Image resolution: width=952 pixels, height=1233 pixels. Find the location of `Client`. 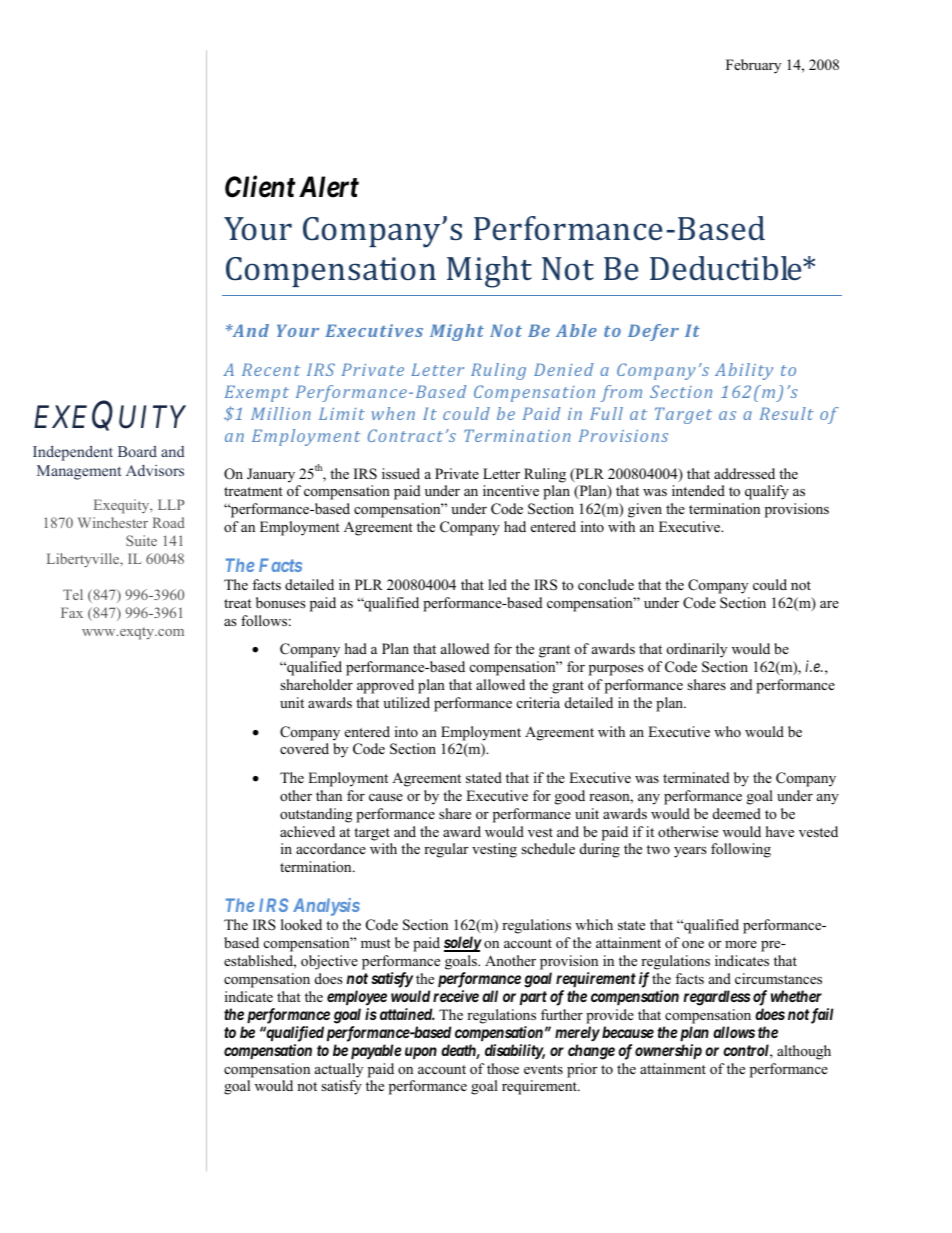

Client is located at coordinates (260, 186).
